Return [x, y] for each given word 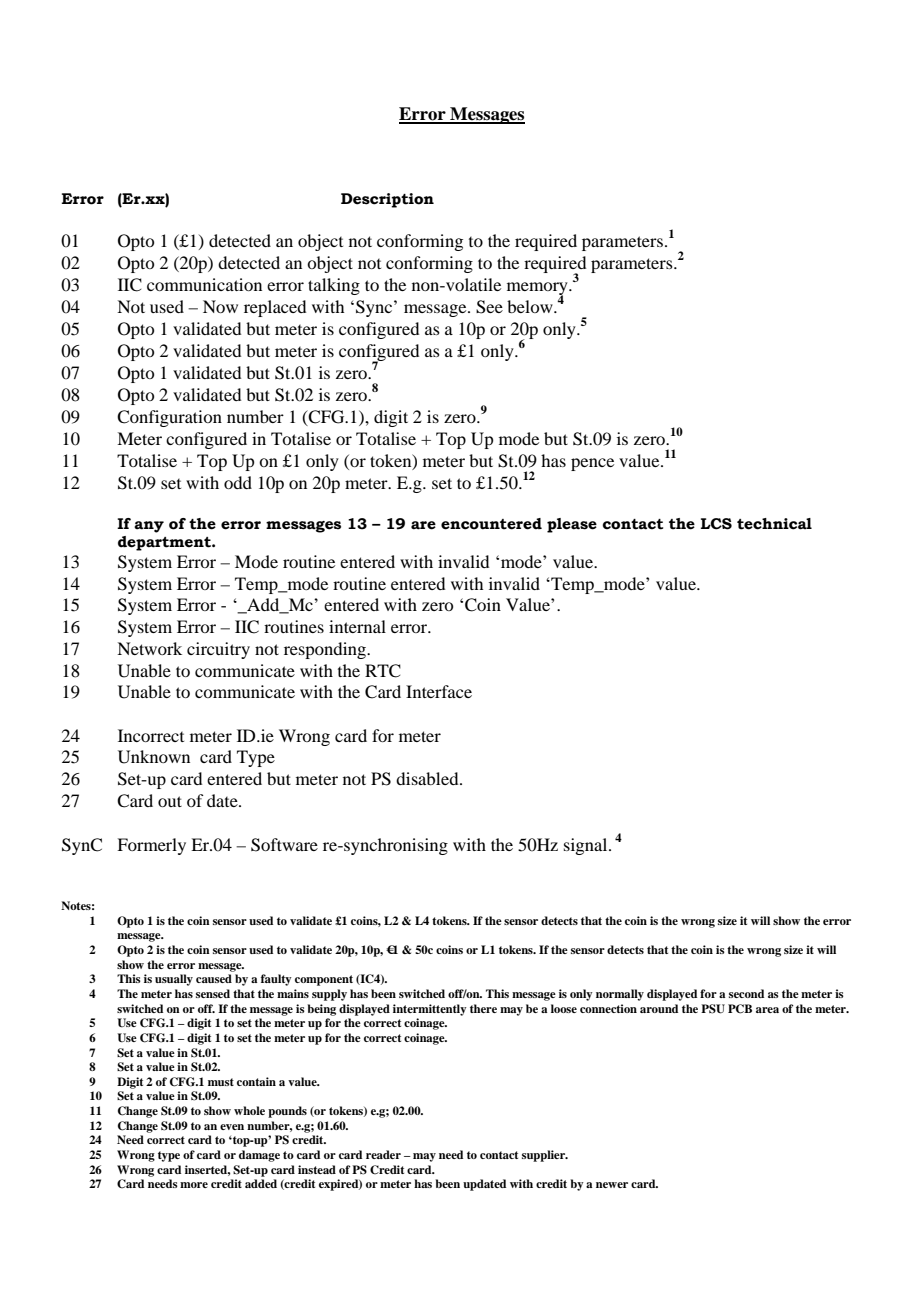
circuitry [218, 650]
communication [204, 284]
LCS [716, 524]
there [483, 1008]
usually [174, 980]
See [489, 307]
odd [238, 482]
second [746, 993]
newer [612, 1185]
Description [387, 200]
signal [587, 846]
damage [259, 1156]
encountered [491, 524]
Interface [439, 691]
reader [383, 1154]
